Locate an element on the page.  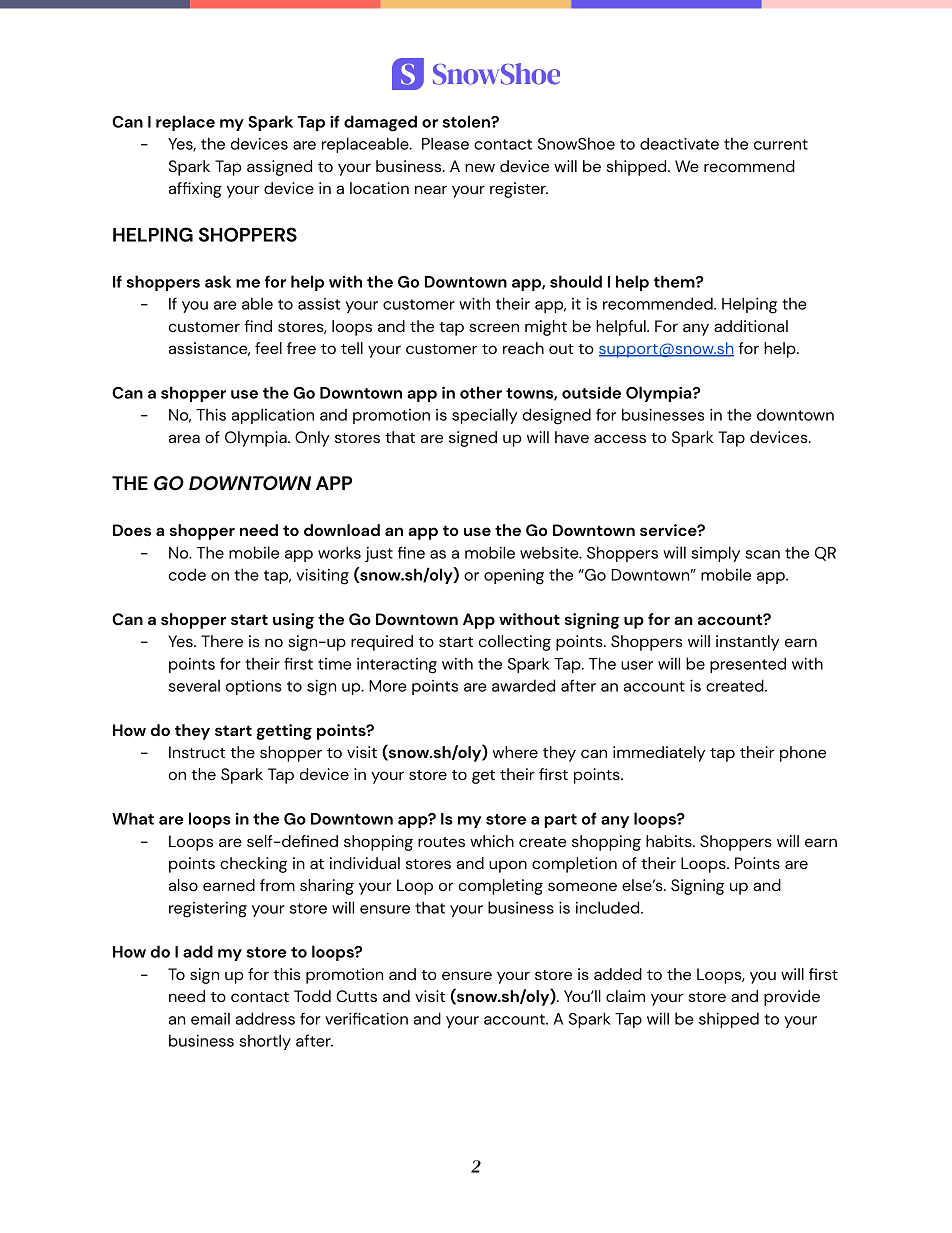
which is located at coordinates (492, 841).
